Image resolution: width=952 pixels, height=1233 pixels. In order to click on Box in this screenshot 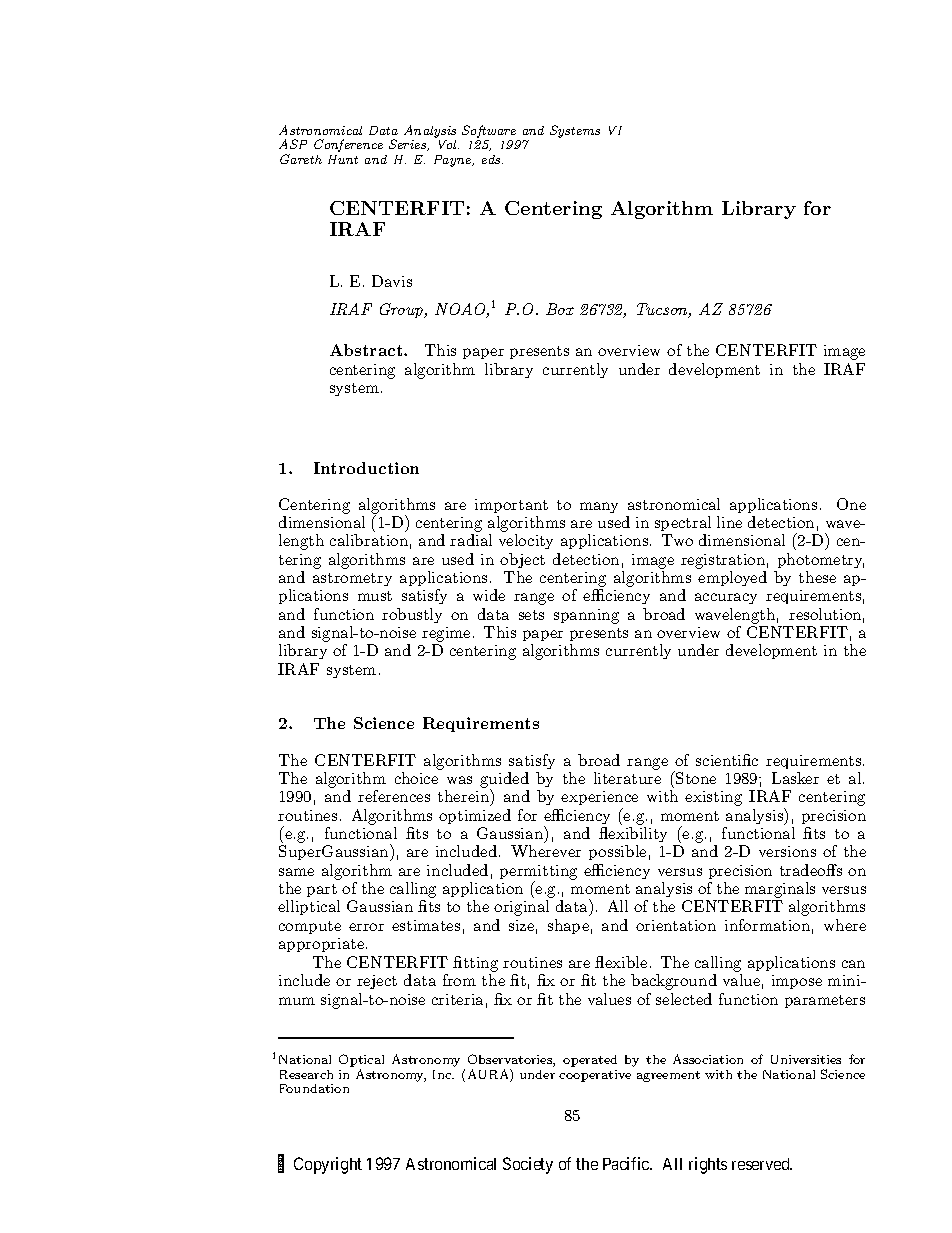, I will do `click(560, 309)`.
